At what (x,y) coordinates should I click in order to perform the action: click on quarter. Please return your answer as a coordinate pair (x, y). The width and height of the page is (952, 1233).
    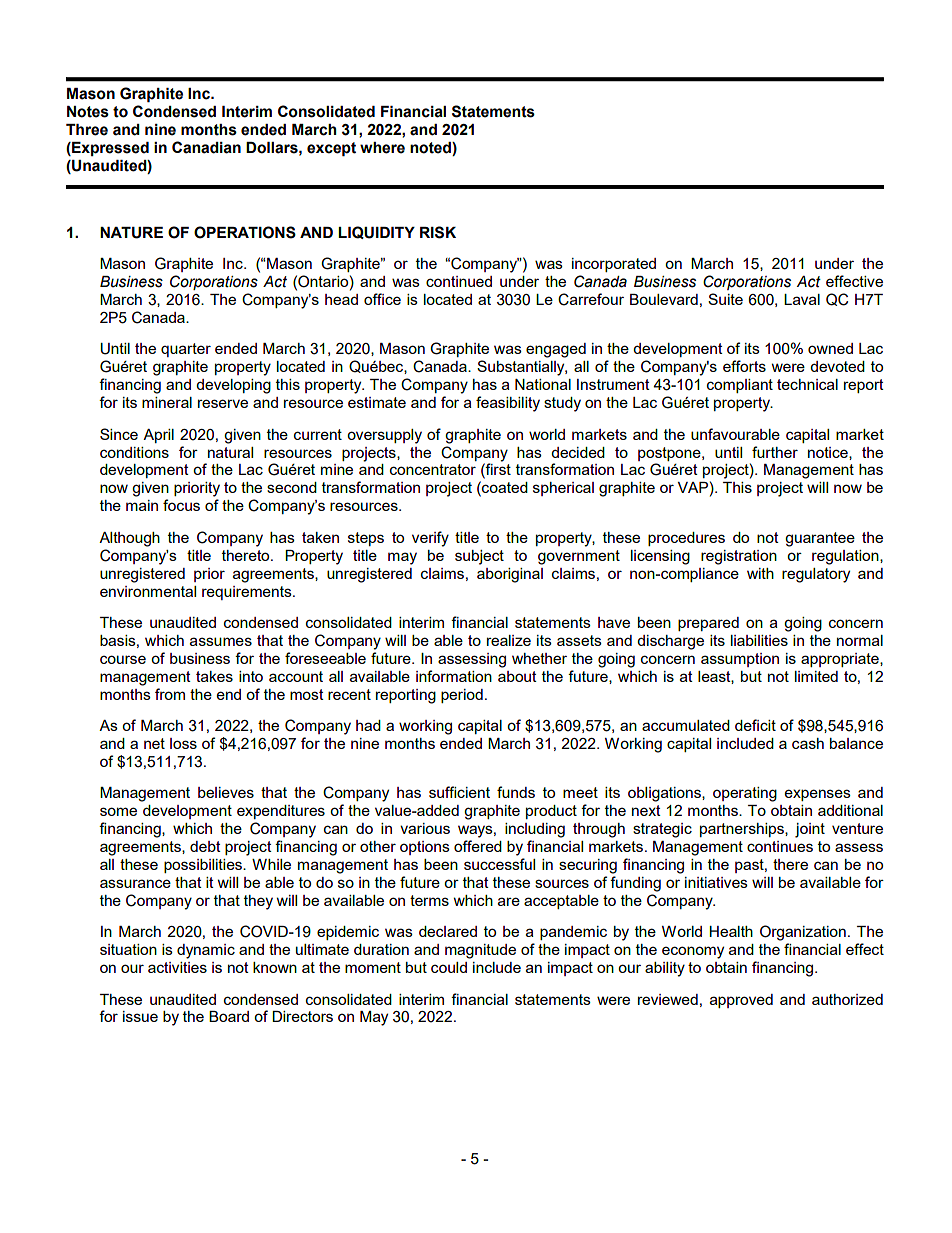
    Looking at the image, I should click on (186, 350).
